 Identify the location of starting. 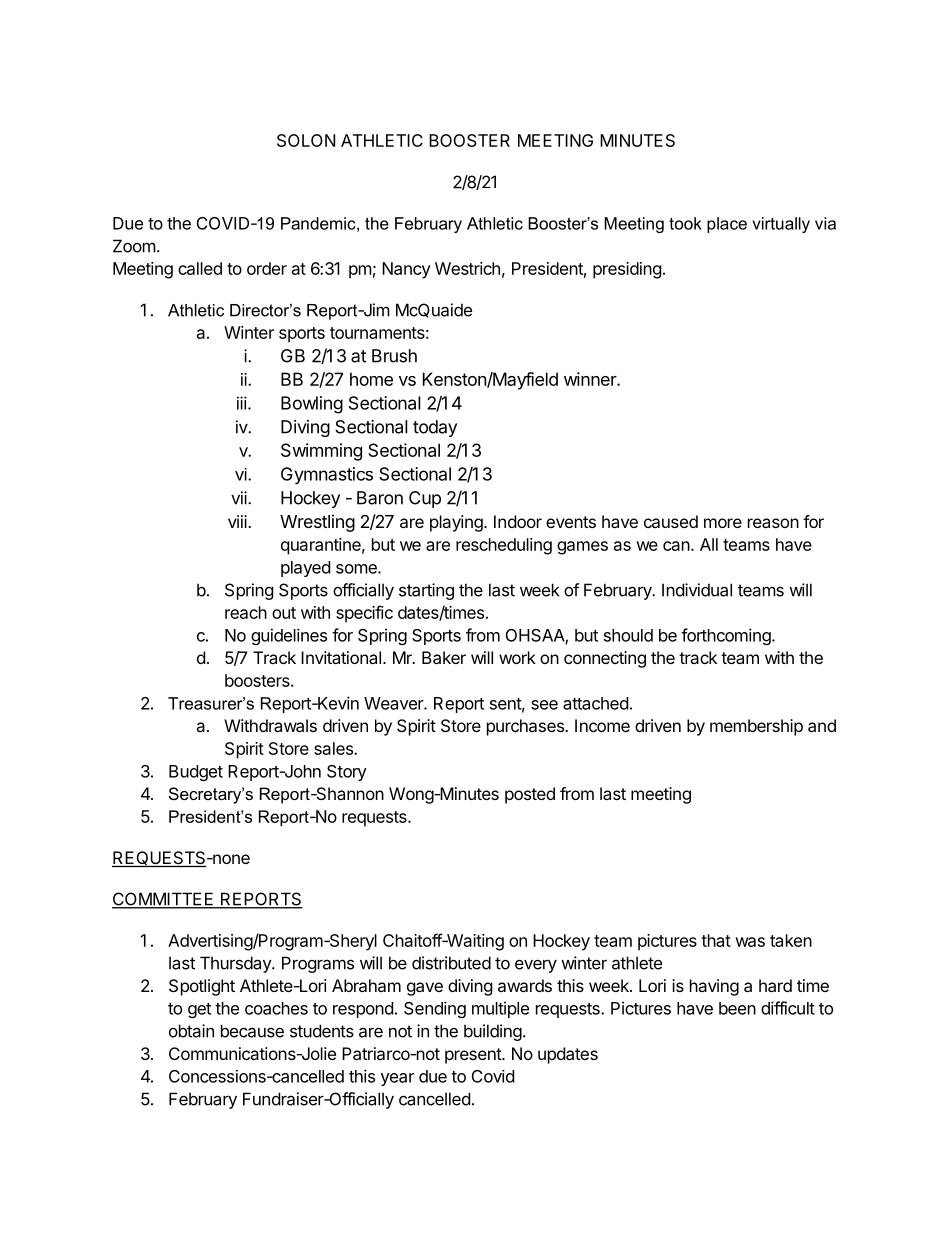
(426, 591).
